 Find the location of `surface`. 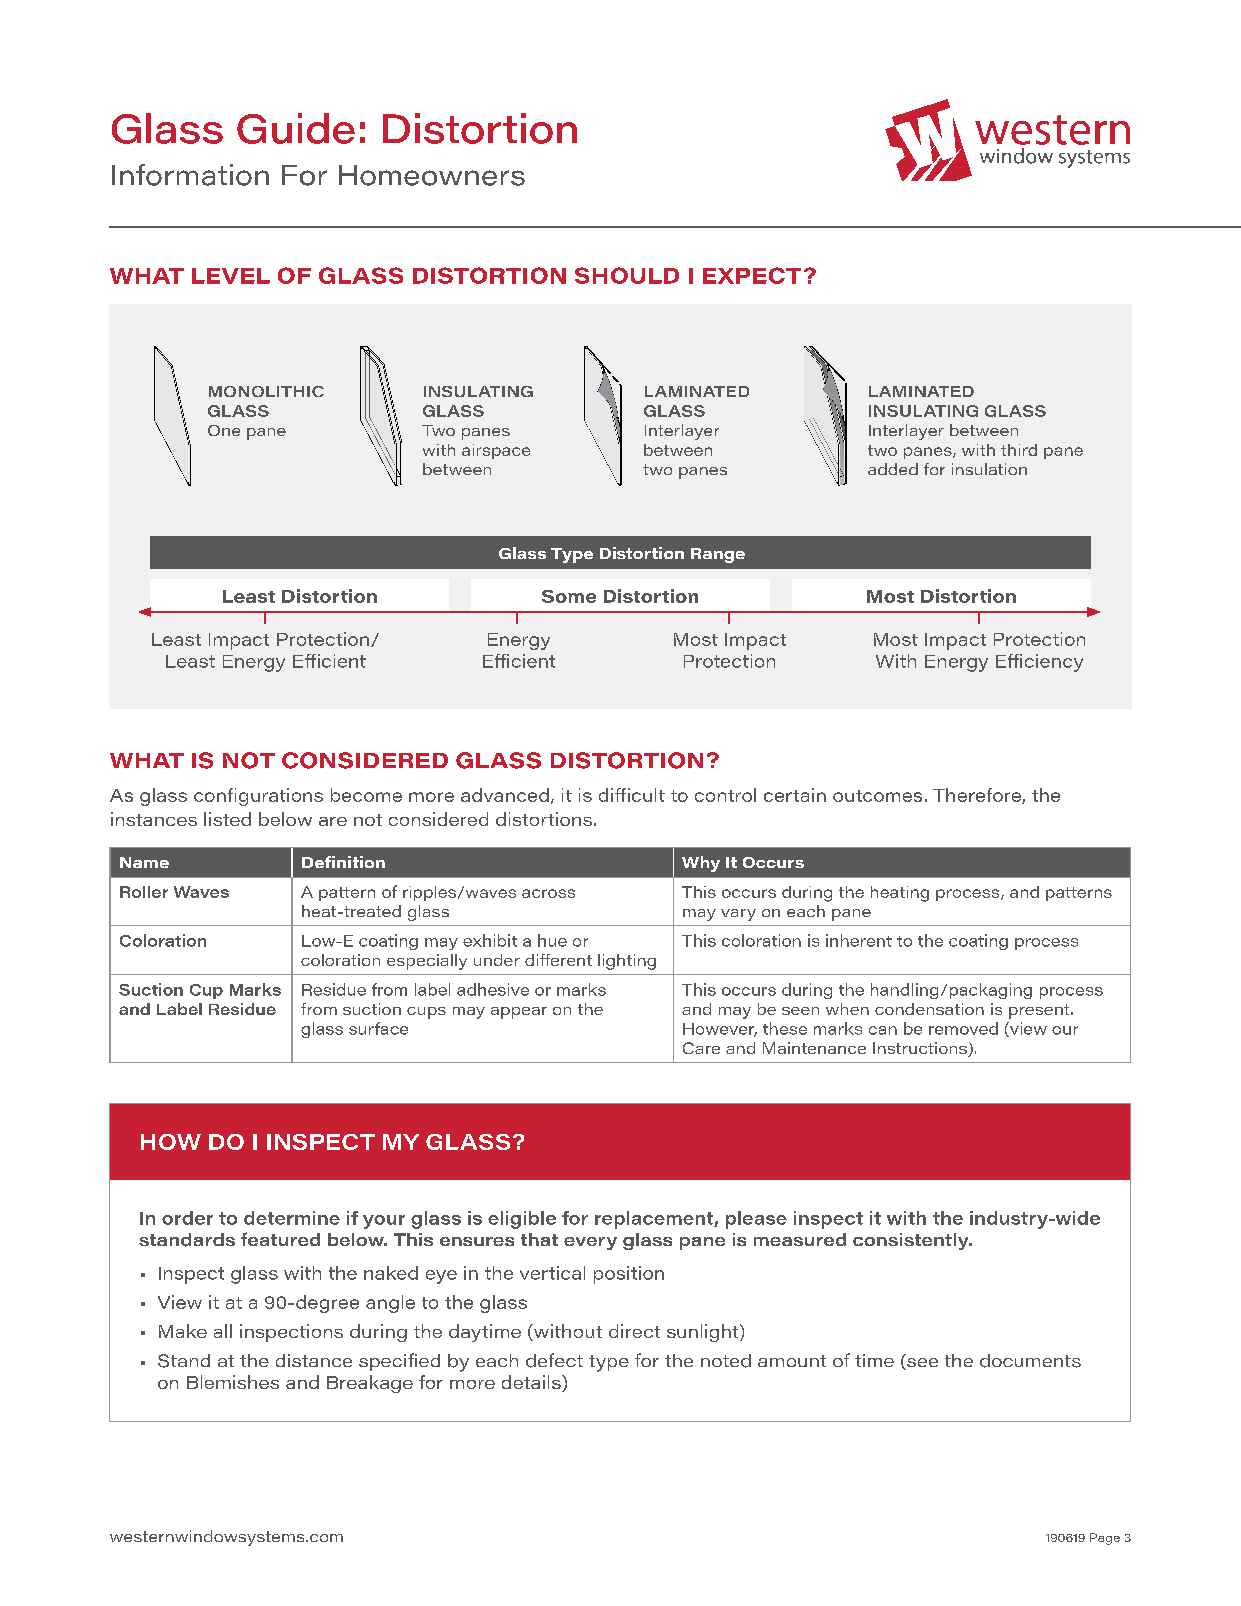

surface is located at coordinates (378, 1028).
